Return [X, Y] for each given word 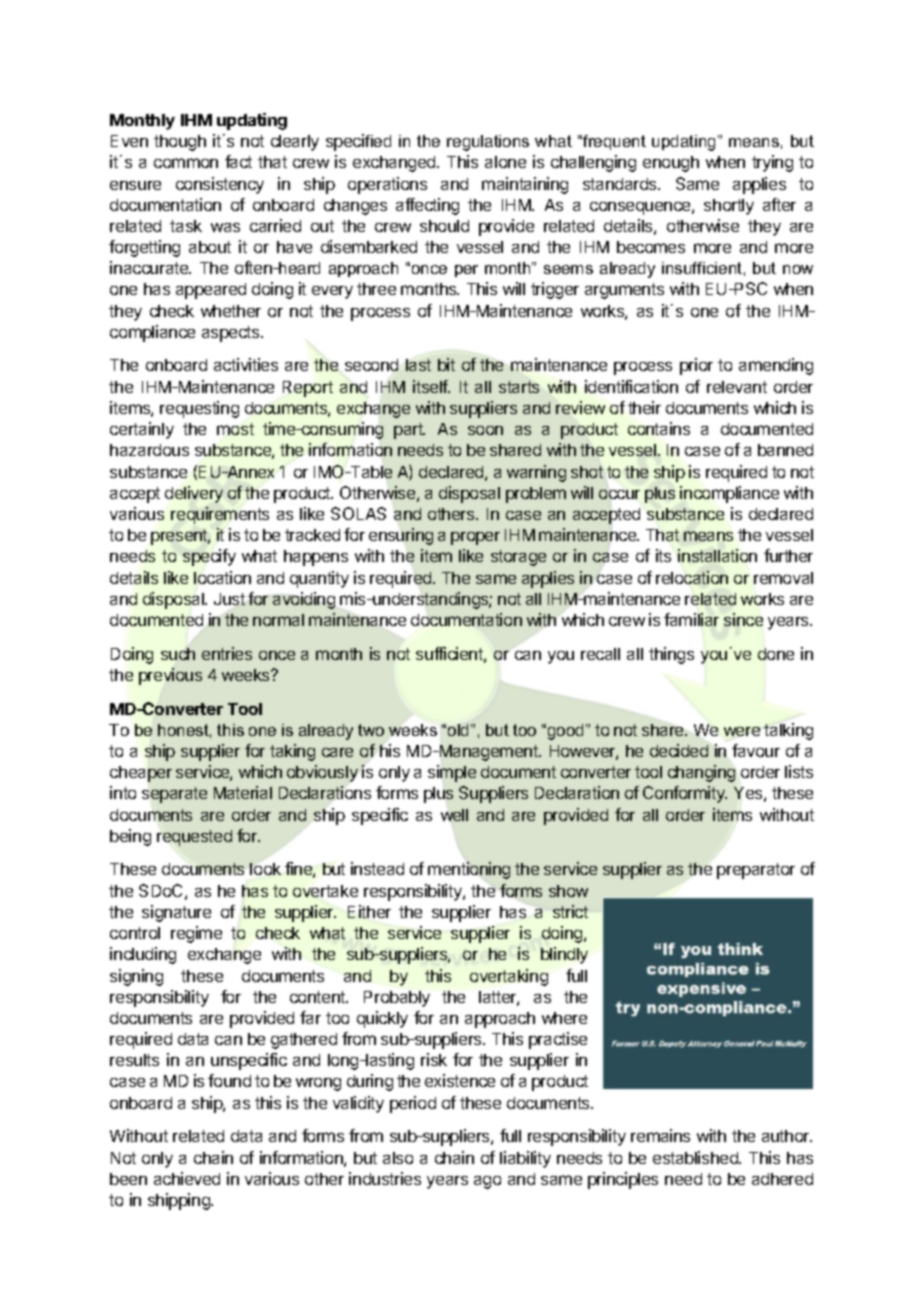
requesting [199, 409]
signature [176, 913]
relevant [737, 387]
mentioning [469, 870]
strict [570, 911]
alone [505, 162]
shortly [729, 207]
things [671, 655]
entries [227, 653]
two [371, 730]
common [186, 163]
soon [485, 430]
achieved [187, 1178]
